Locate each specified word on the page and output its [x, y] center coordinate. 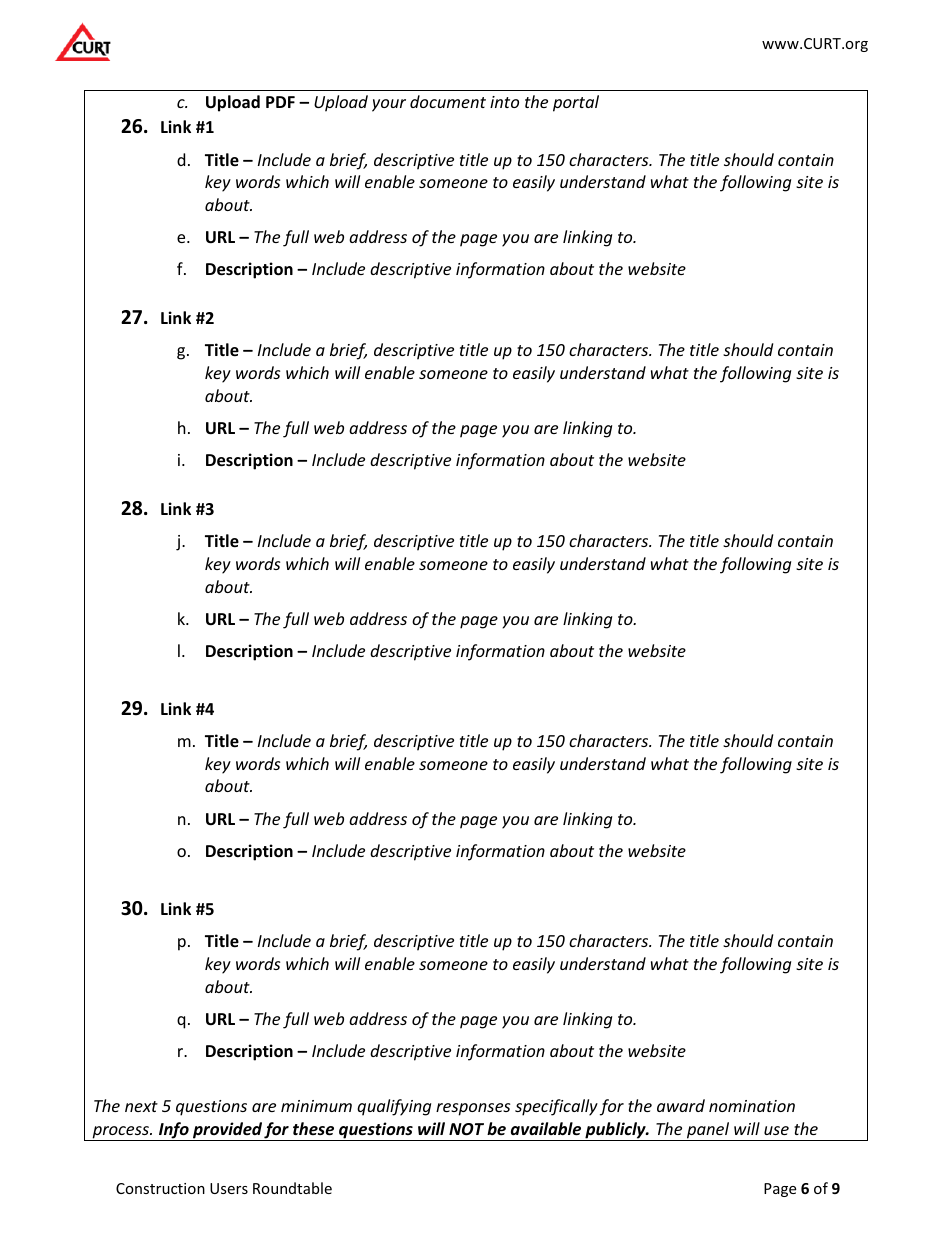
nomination [752, 1106]
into [504, 102]
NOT [466, 1129]
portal [576, 103]
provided [227, 1131]
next [141, 1106]
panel [708, 1131]
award [681, 1105]
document [448, 101]
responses [473, 1109]
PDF [280, 102]
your [389, 105]
